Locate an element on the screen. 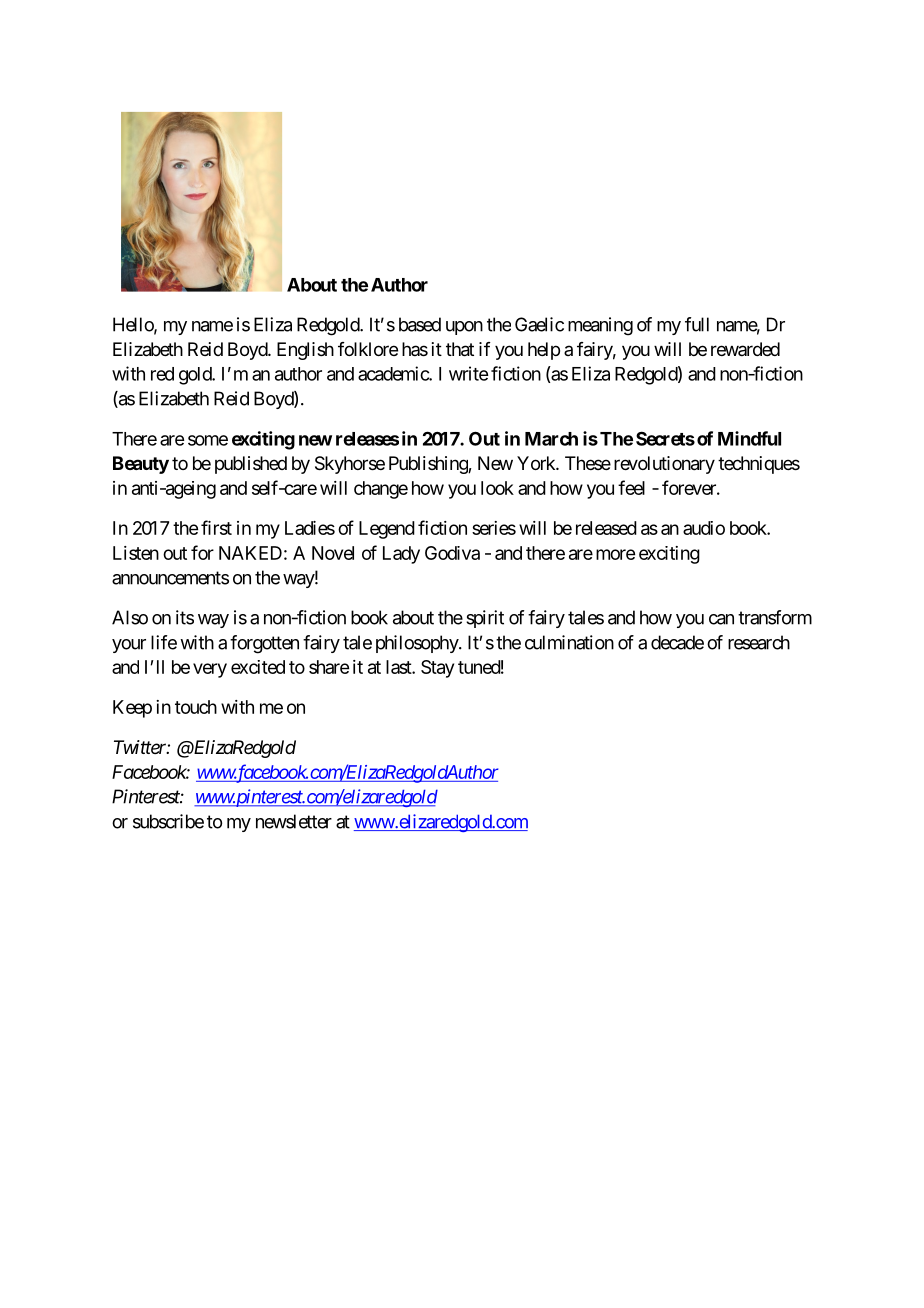  that is located at coordinates (460, 349).
